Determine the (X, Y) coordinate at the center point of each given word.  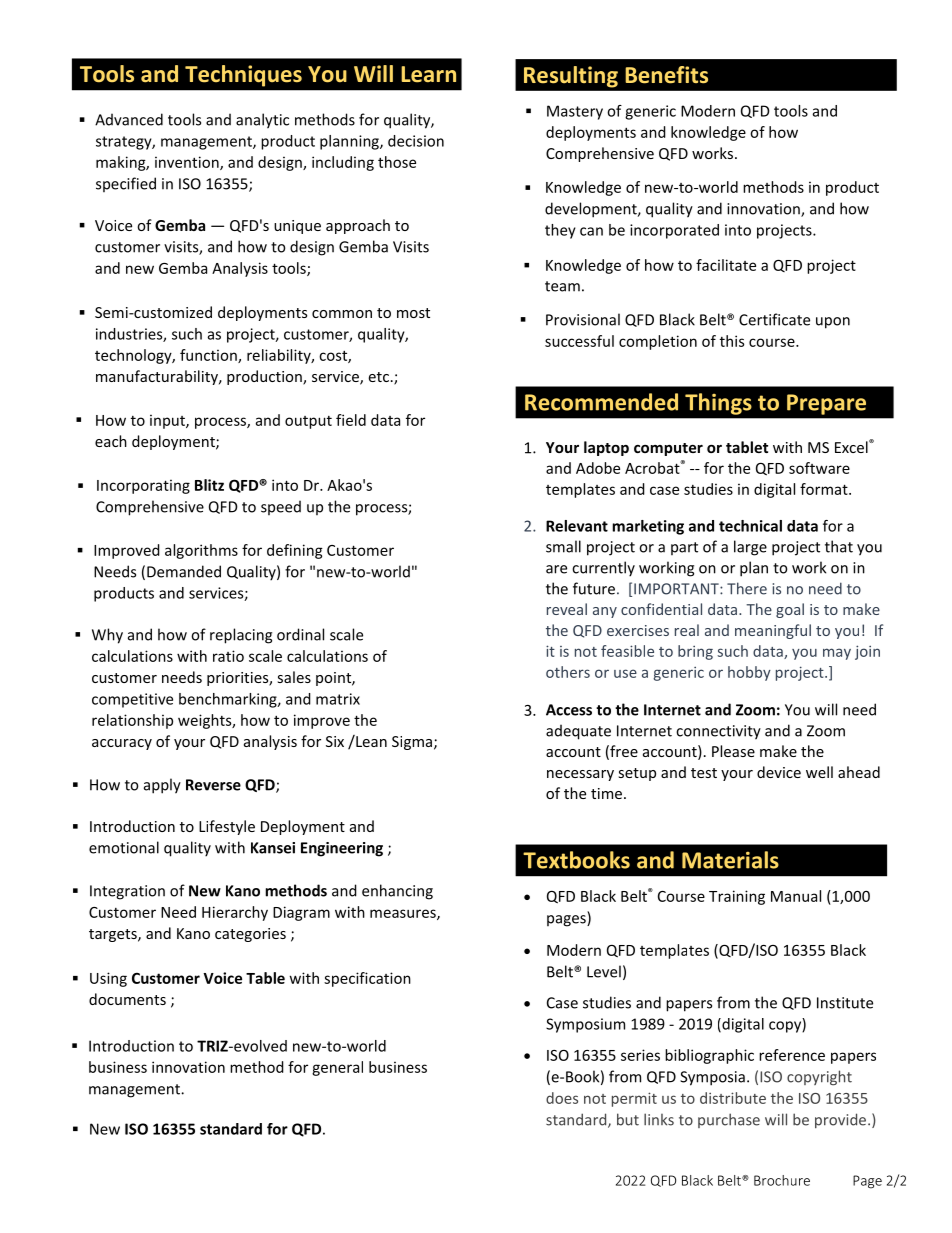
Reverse (213, 785)
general (337, 1068)
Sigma (412, 743)
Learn (428, 74)
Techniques (243, 76)
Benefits (666, 75)
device (779, 772)
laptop (606, 448)
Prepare (826, 404)
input (168, 421)
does (562, 1098)
